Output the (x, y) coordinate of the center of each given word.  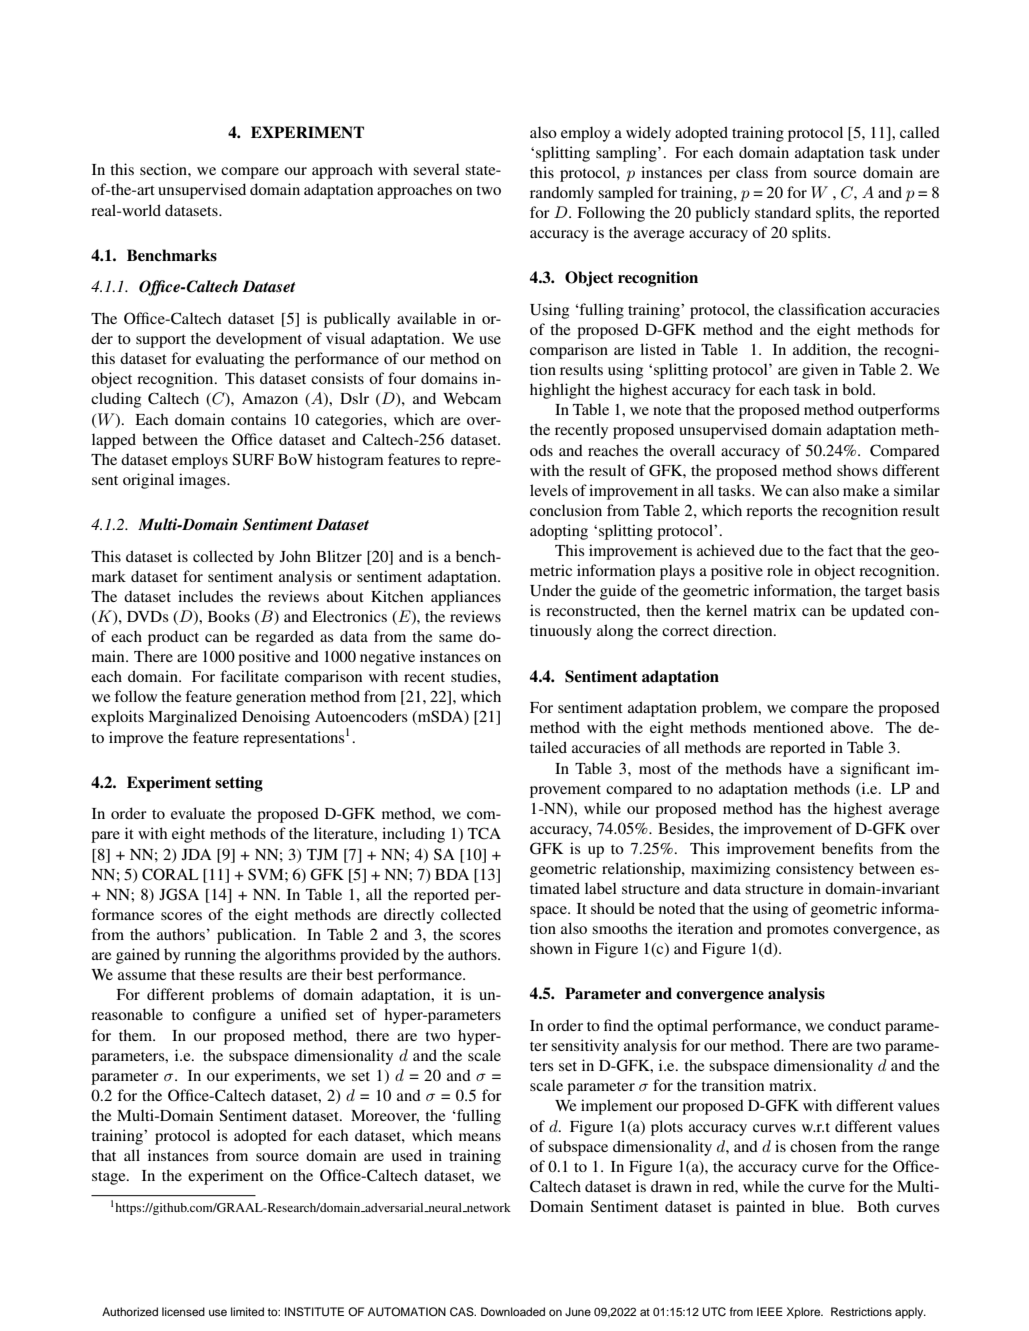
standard (783, 212)
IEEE (770, 1311)
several (436, 169)
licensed (183, 1311)
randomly (562, 194)
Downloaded (513, 1311)
